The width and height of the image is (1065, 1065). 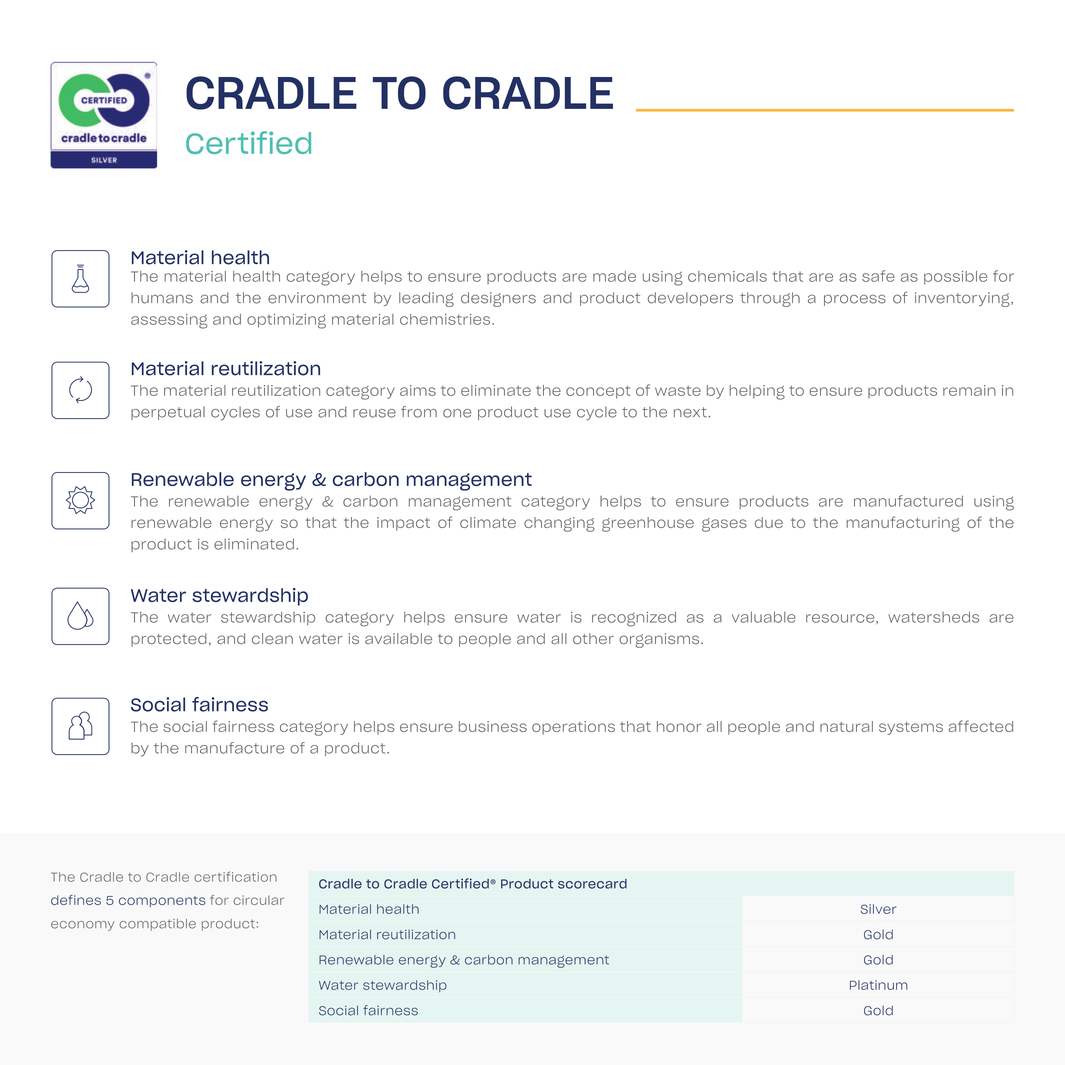 What do you see at coordinates (593, 638) in the image?
I see `other` at bounding box center [593, 638].
